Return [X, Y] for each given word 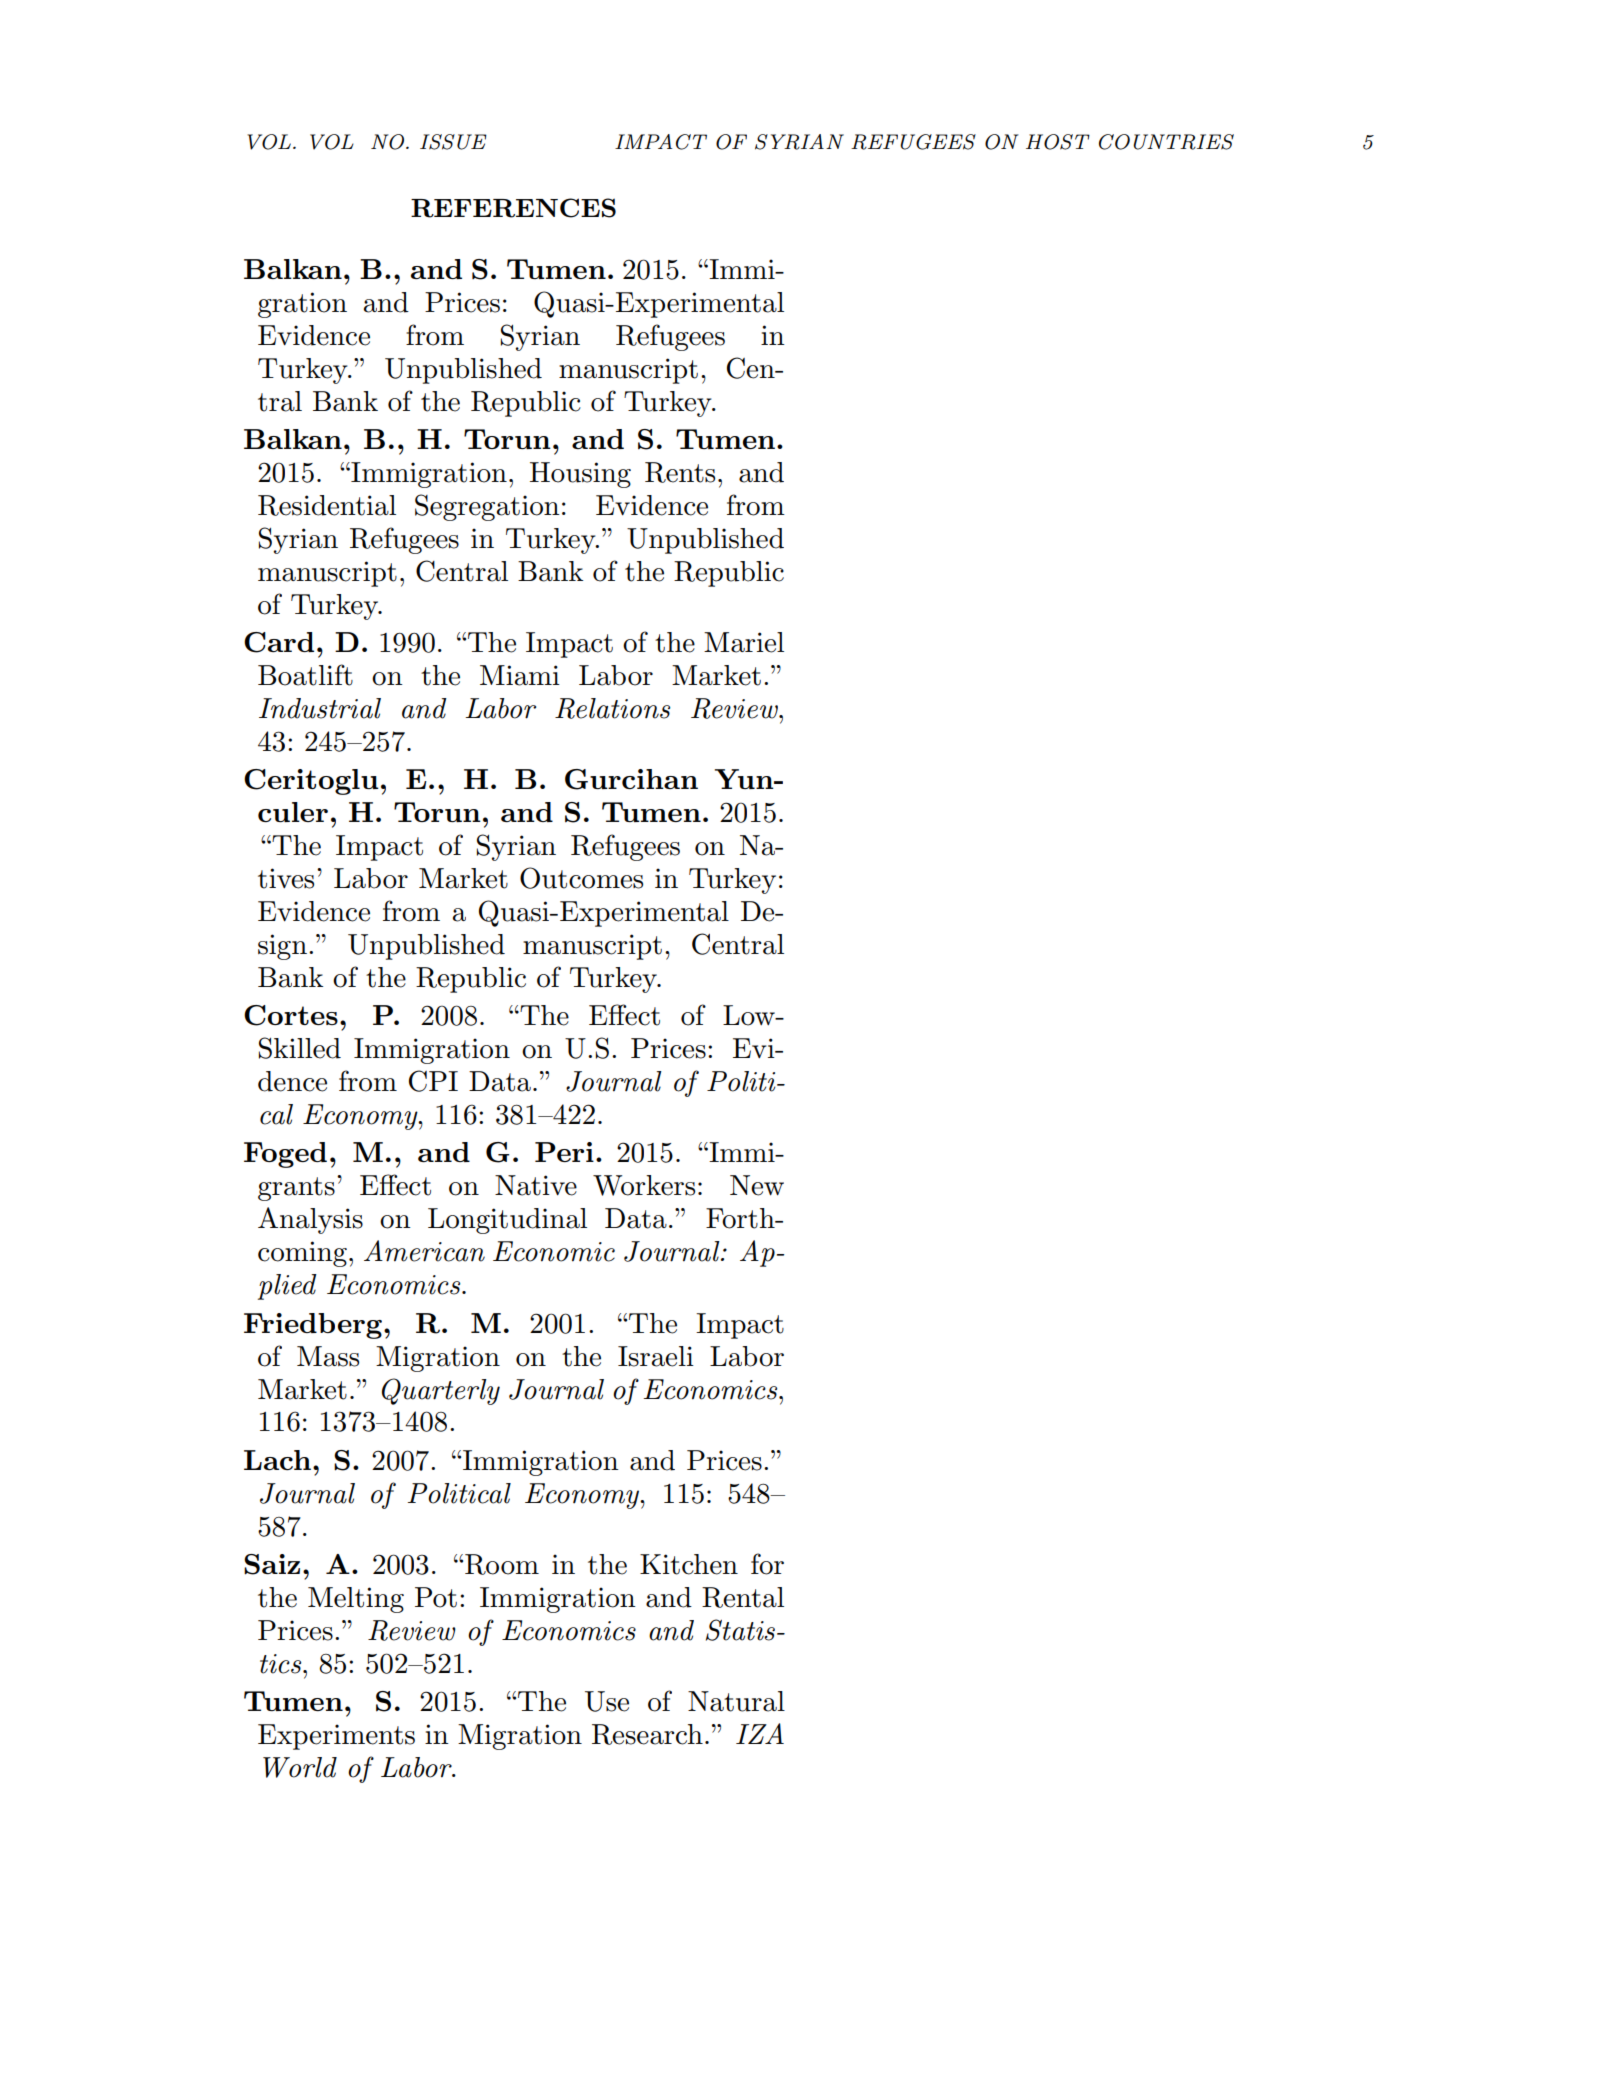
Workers [644, 1185]
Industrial [320, 708]
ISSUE [453, 142]
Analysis [310, 1220]
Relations [612, 708]
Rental [743, 1597]
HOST [1058, 142]
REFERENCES [513, 208]
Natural [736, 1701]
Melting [356, 1600]
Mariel [744, 642]
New [757, 1185]
